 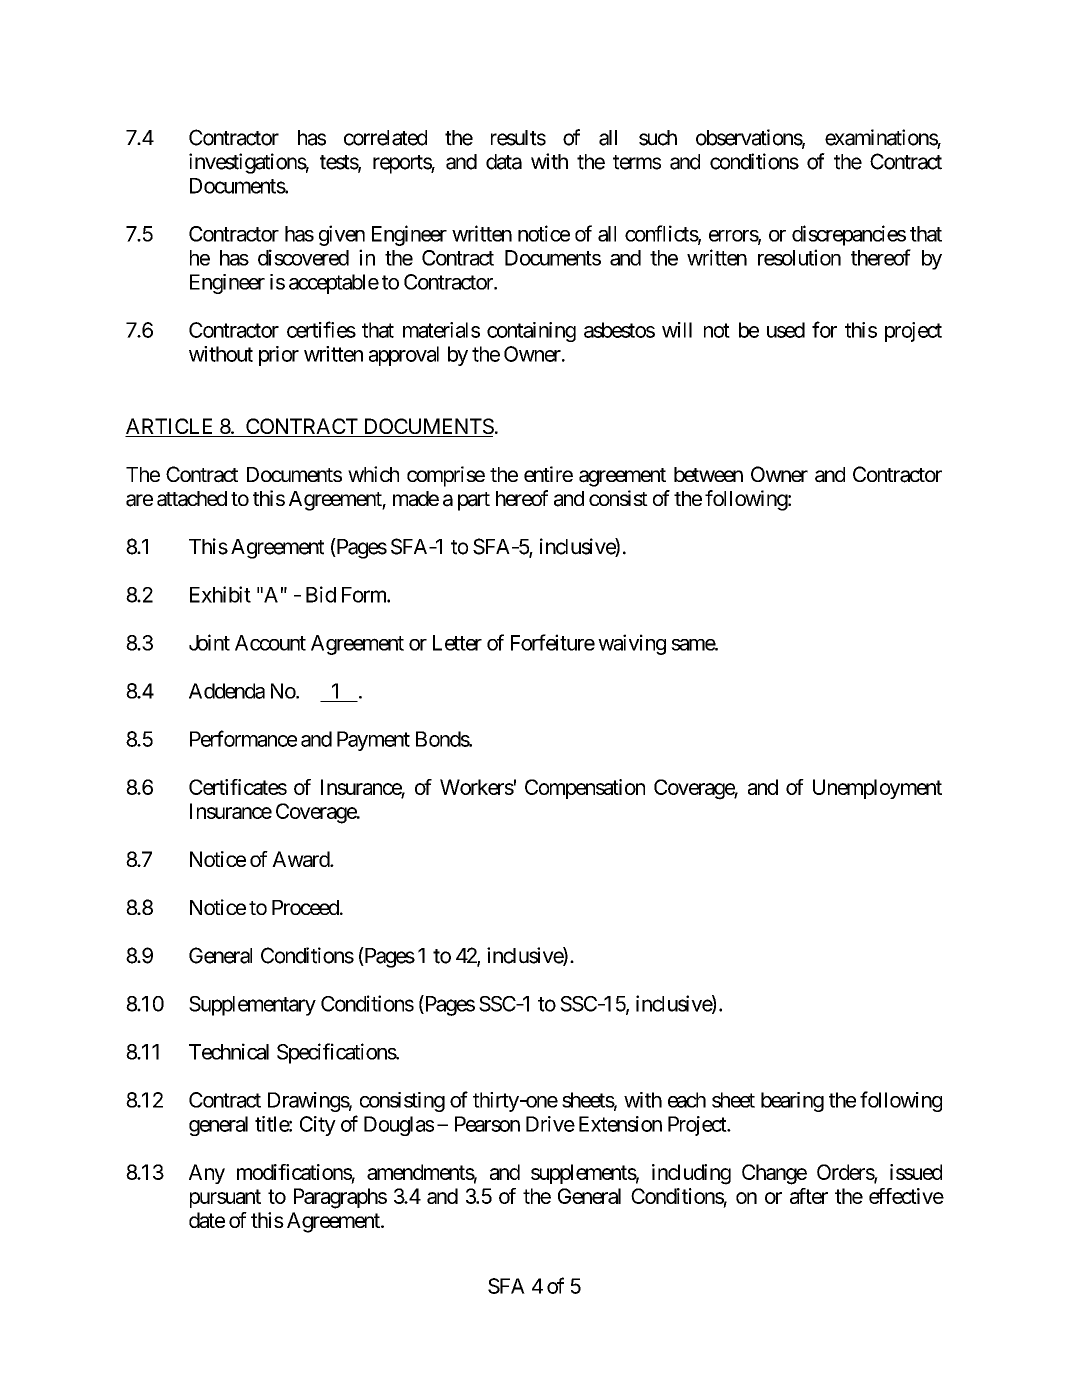 I want to click on data, so click(x=504, y=162).
